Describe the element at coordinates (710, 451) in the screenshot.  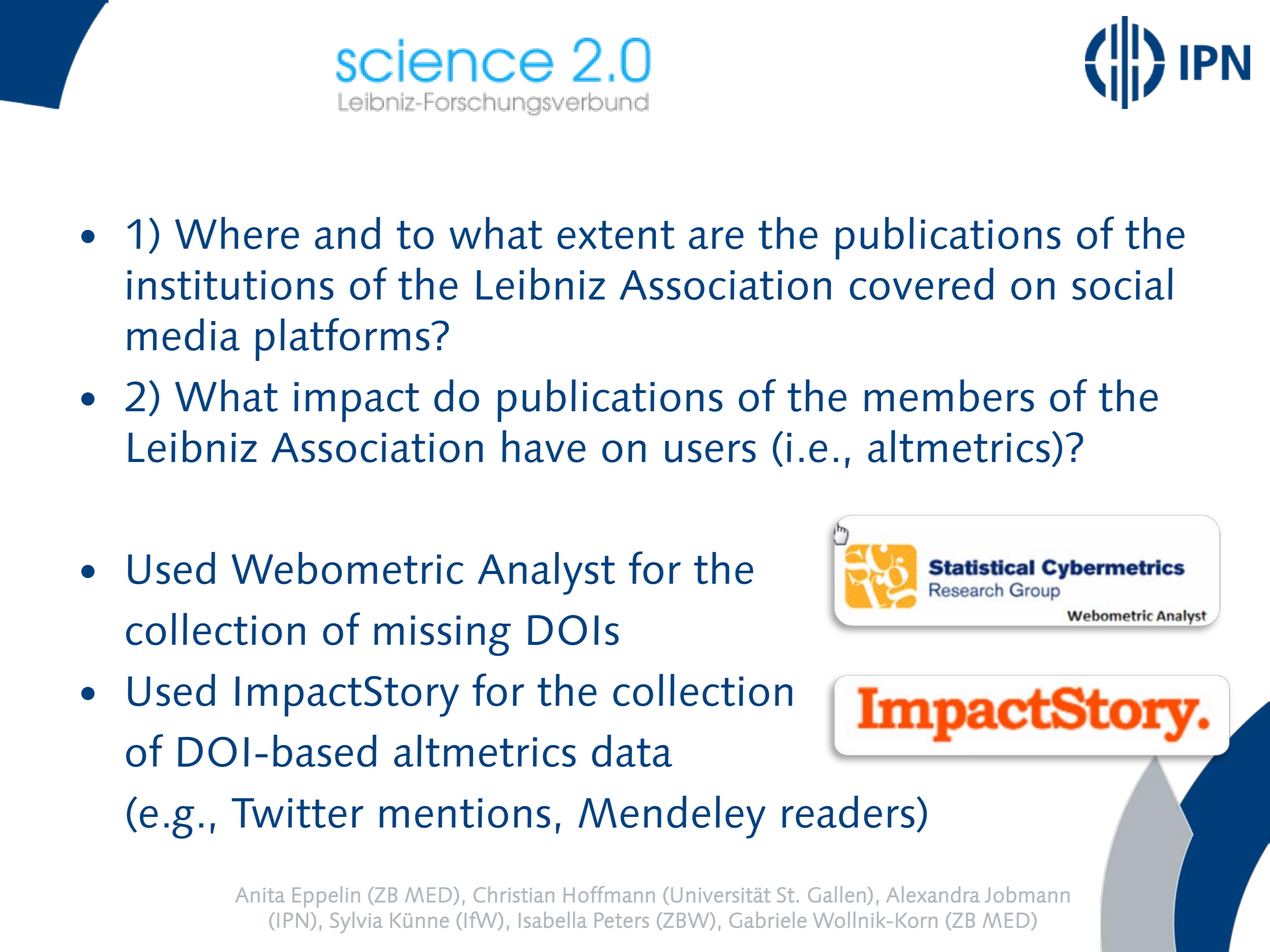
I see `users` at that location.
